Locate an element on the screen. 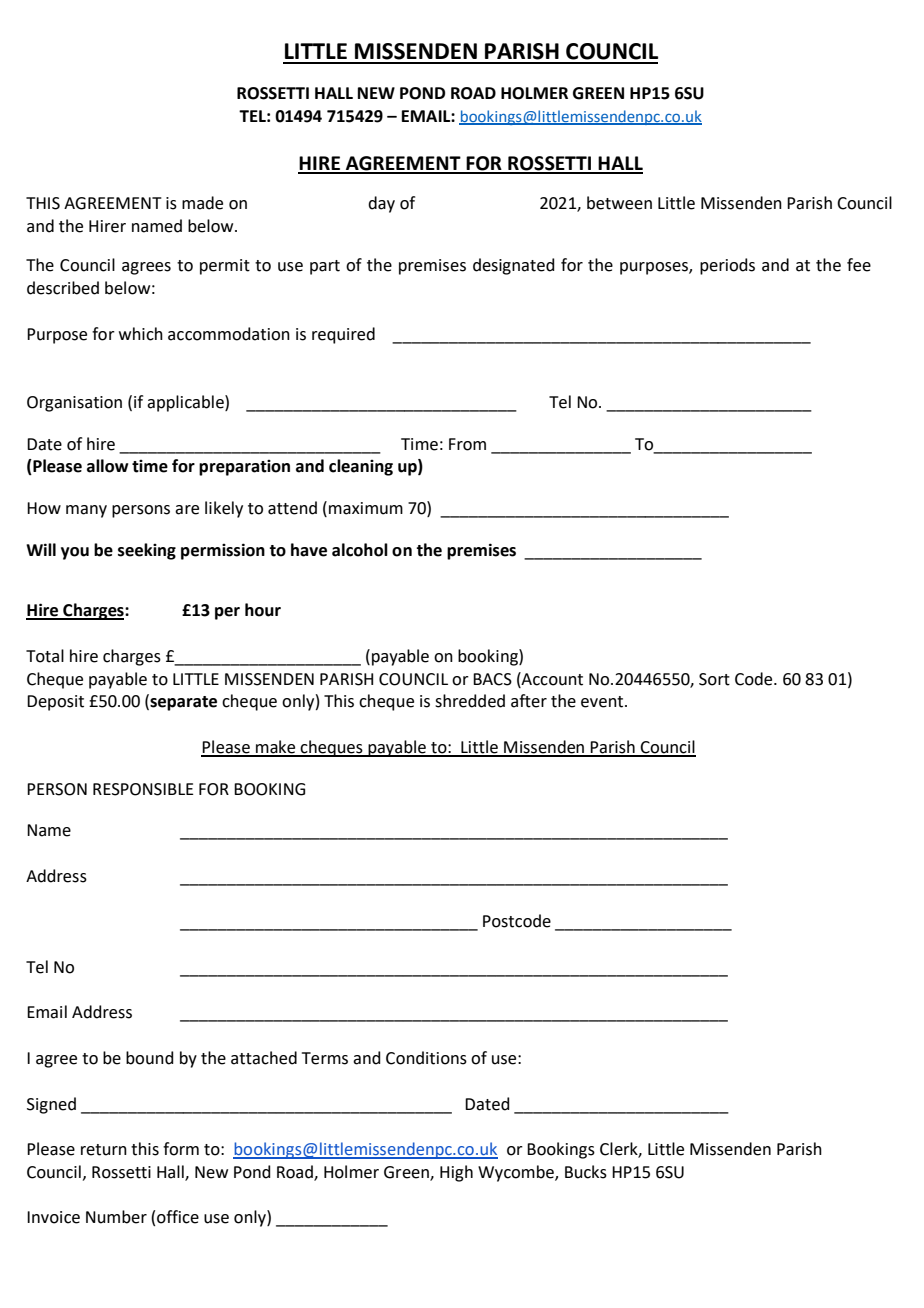  Sort is located at coordinates (714, 679).
